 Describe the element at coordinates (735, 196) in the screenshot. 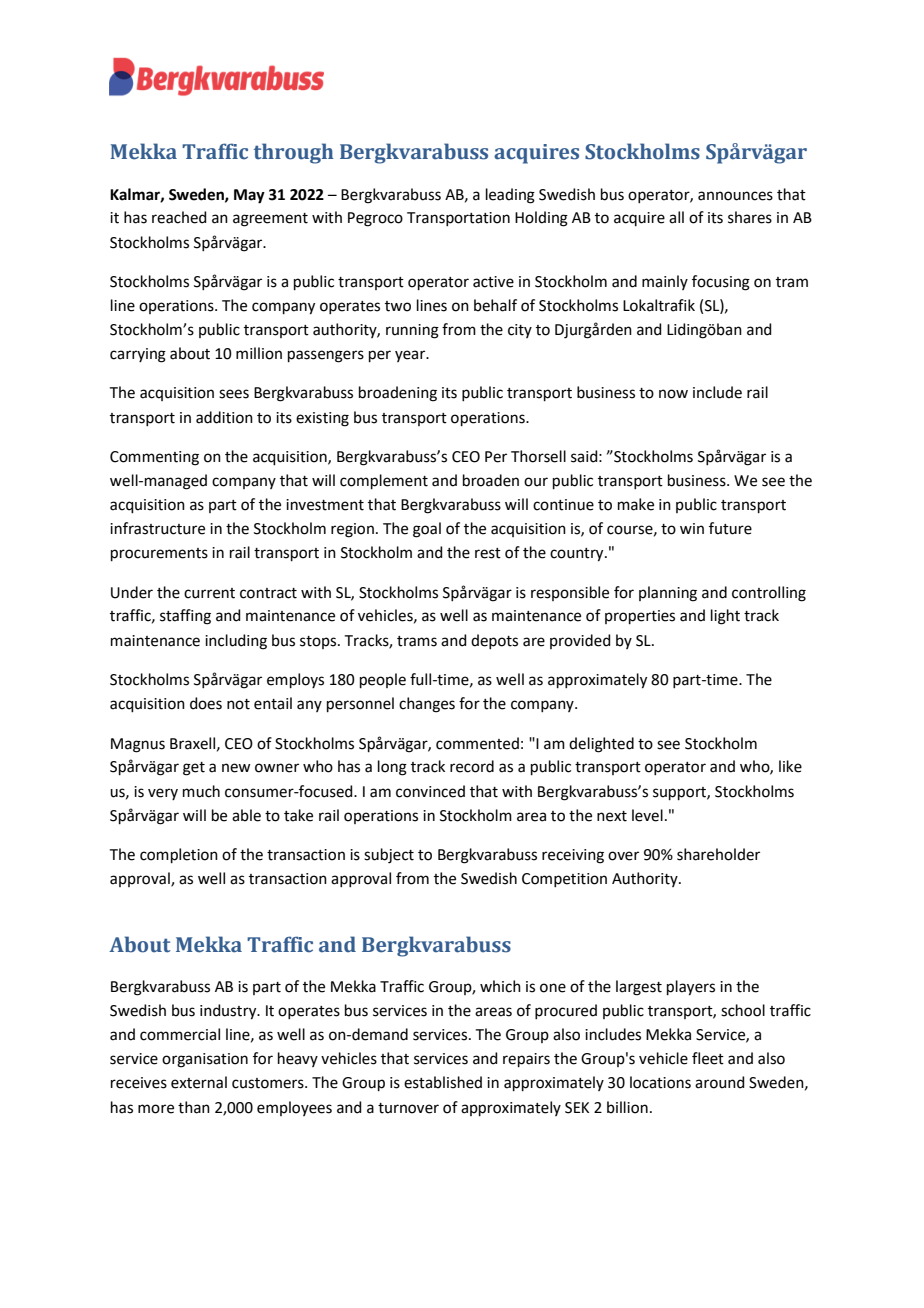

I see `announces` at that location.
